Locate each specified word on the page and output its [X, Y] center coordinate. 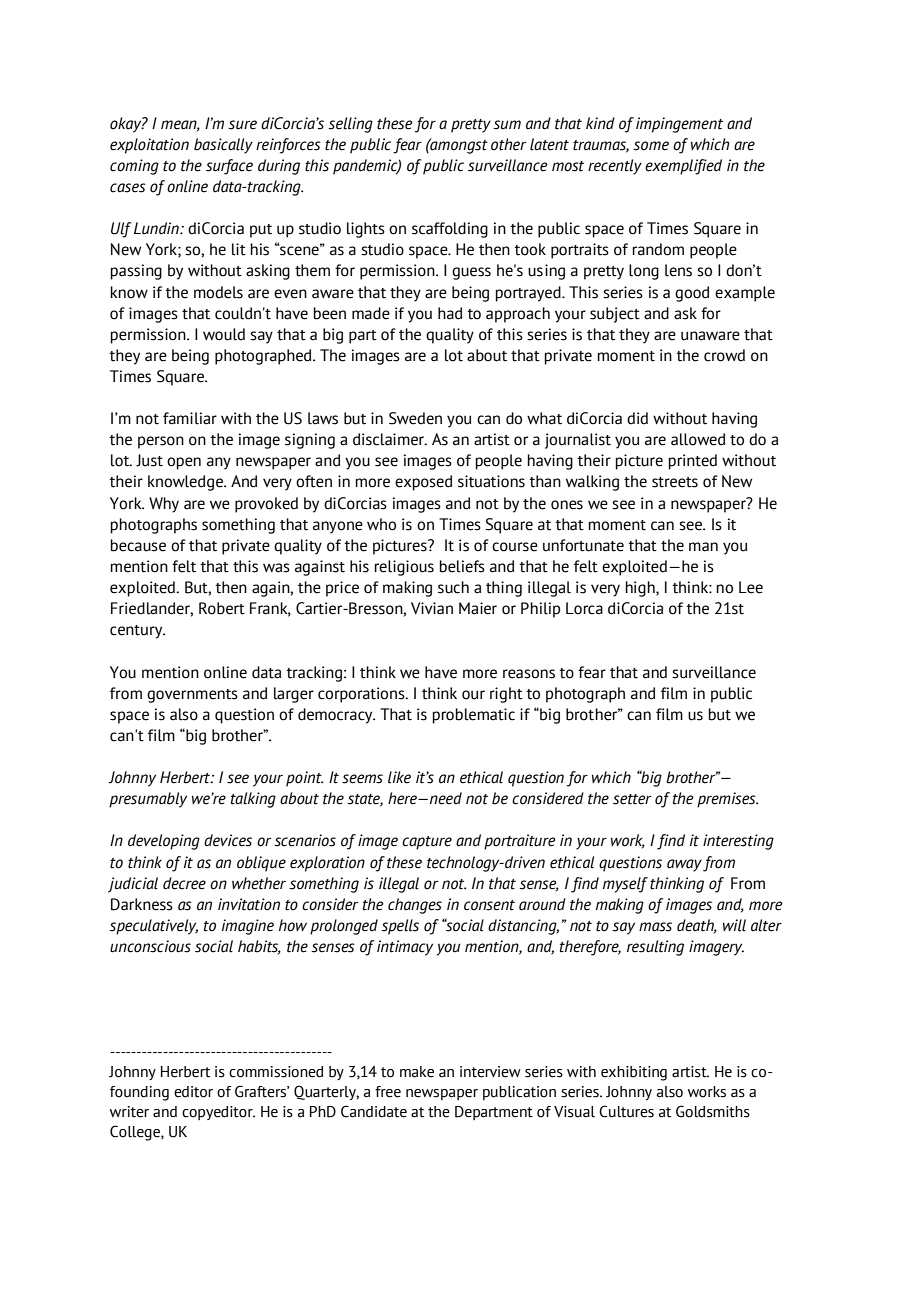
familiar [190, 418]
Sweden [415, 418]
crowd [724, 355]
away [684, 865]
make [417, 1072]
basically [223, 146]
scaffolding [450, 230]
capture [427, 843]
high [641, 589]
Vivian [432, 608]
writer [129, 1112]
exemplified [683, 167]
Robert [222, 608]
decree [184, 883]
